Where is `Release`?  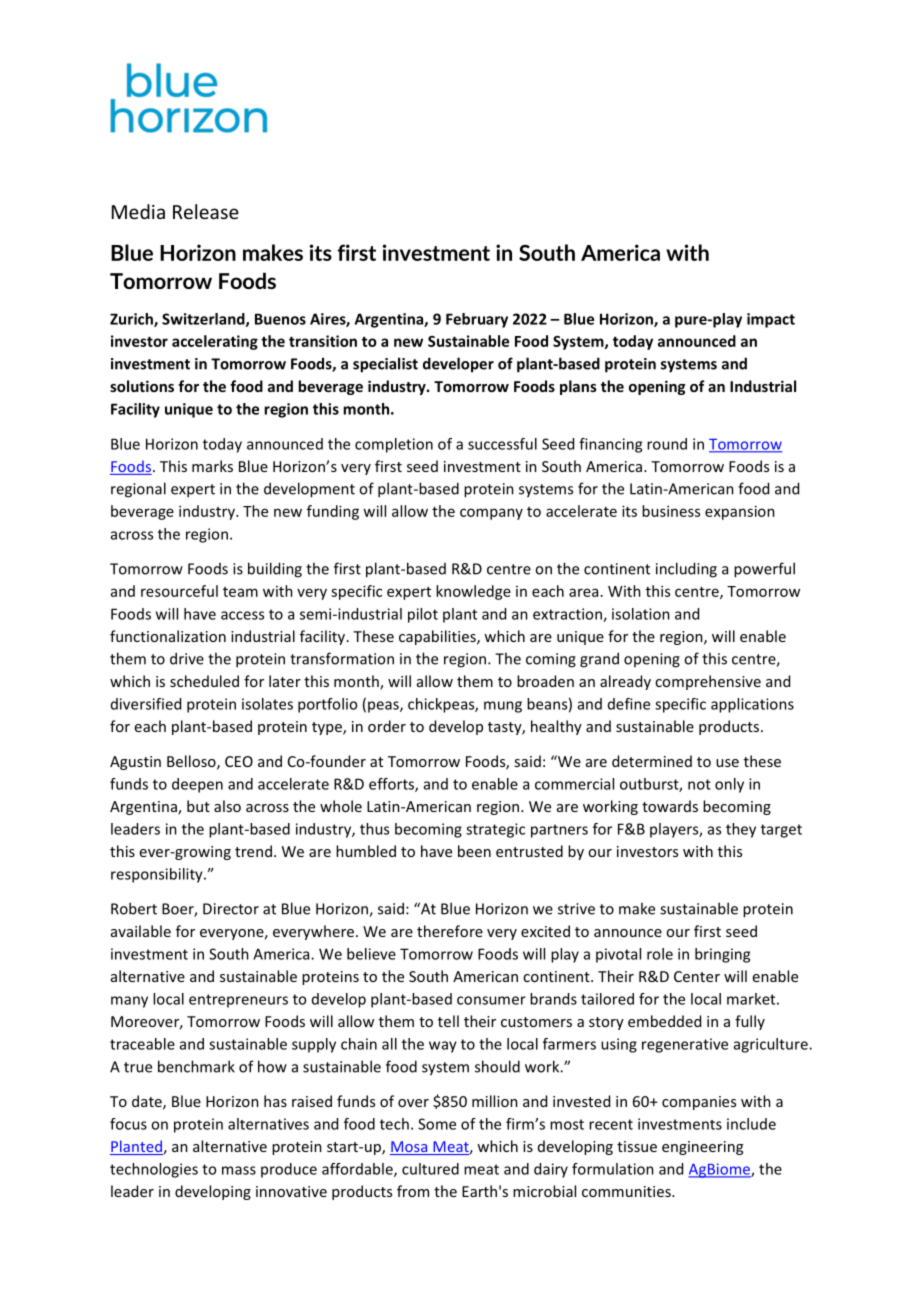 Release is located at coordinates (206, 211).
